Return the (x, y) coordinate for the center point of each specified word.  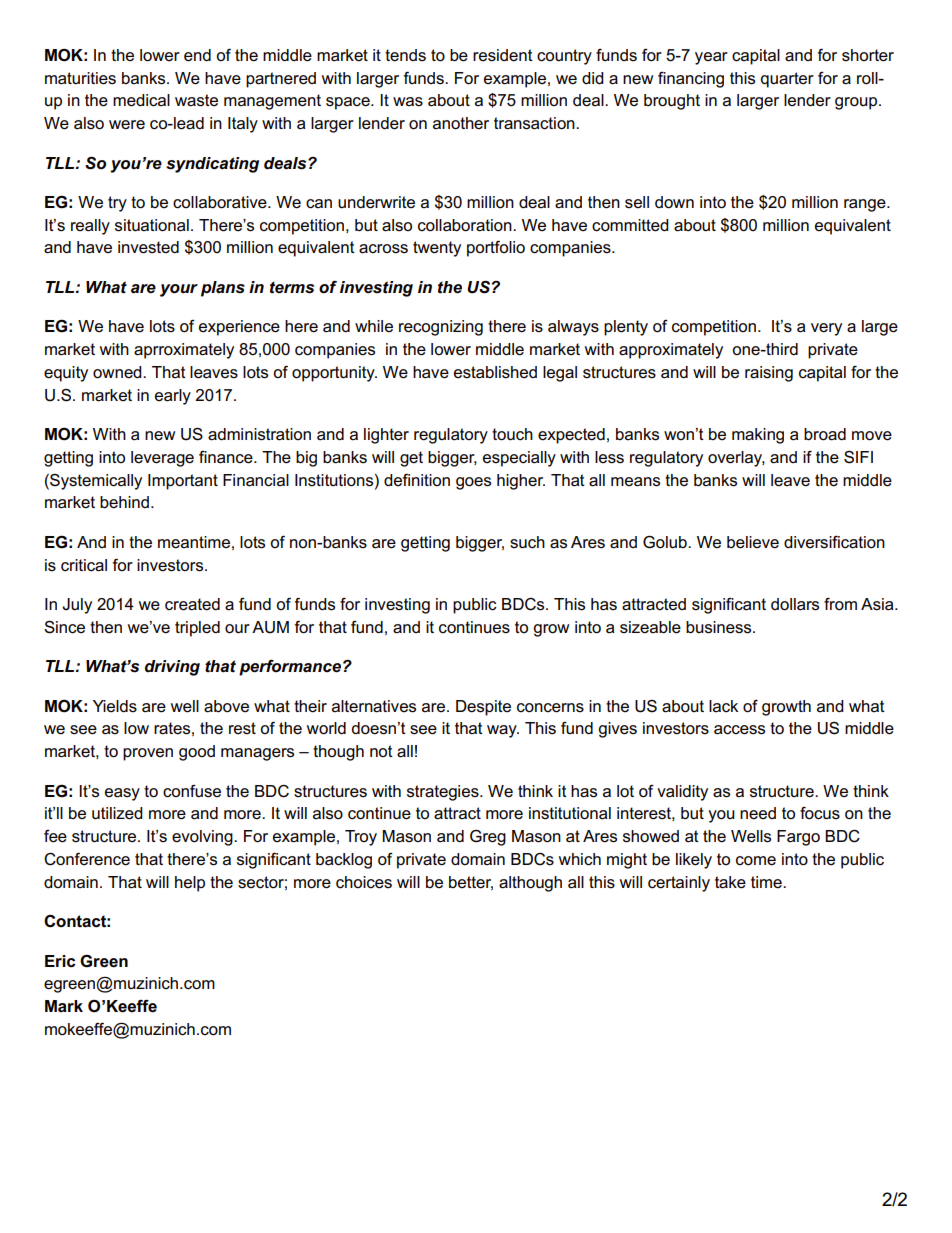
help (190, 884)
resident (503, 55)
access (739, 730)
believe (753, 542)
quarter (787, 80)
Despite (483, 708)
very (826, 329)
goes (473, 483)
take (730, 882)
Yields (115, 706)
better (471, 883)
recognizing (441, 328)
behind (124, 502)
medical (141, 100)
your (179, 290)
